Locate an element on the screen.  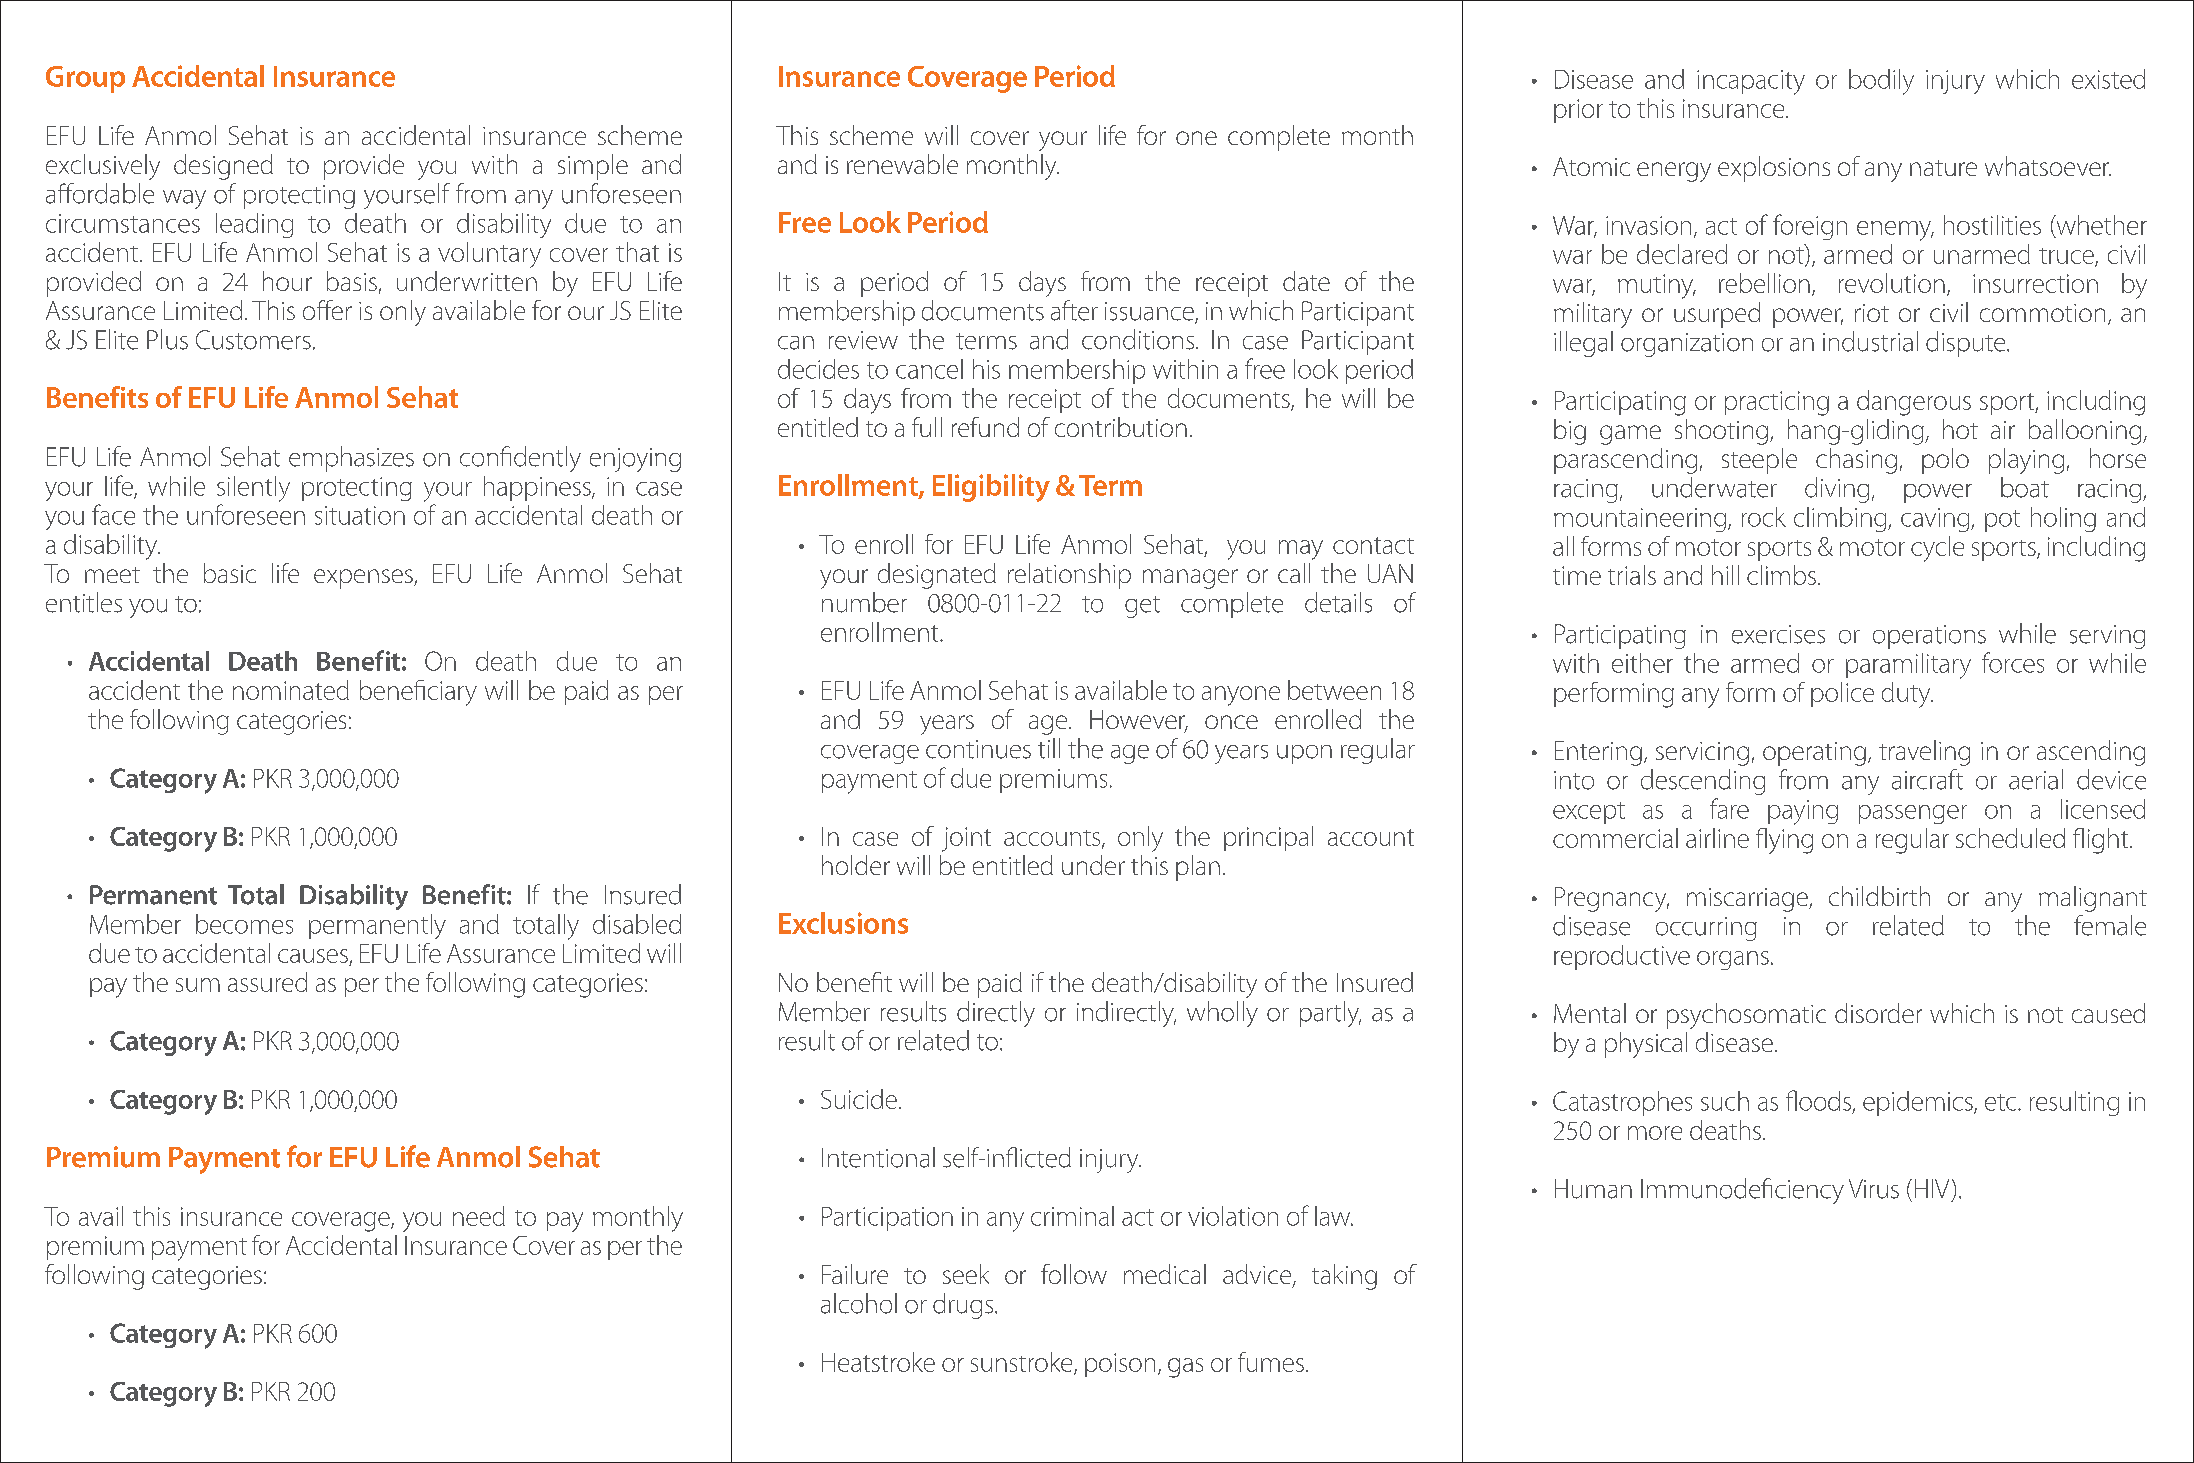
climbing is located at coordinates (1841, 519).
